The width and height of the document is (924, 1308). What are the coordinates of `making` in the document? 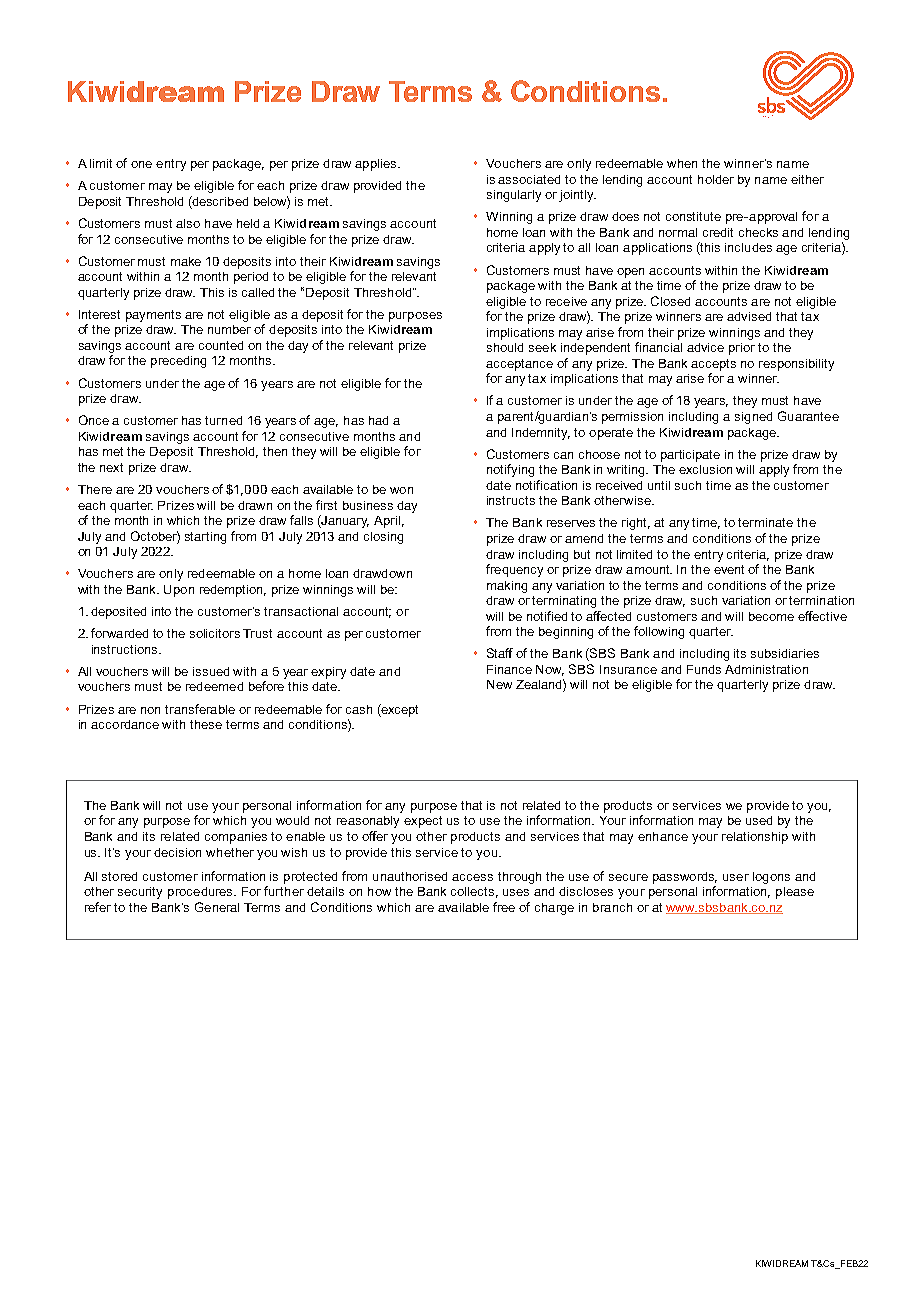 It's located at (507, 587).
